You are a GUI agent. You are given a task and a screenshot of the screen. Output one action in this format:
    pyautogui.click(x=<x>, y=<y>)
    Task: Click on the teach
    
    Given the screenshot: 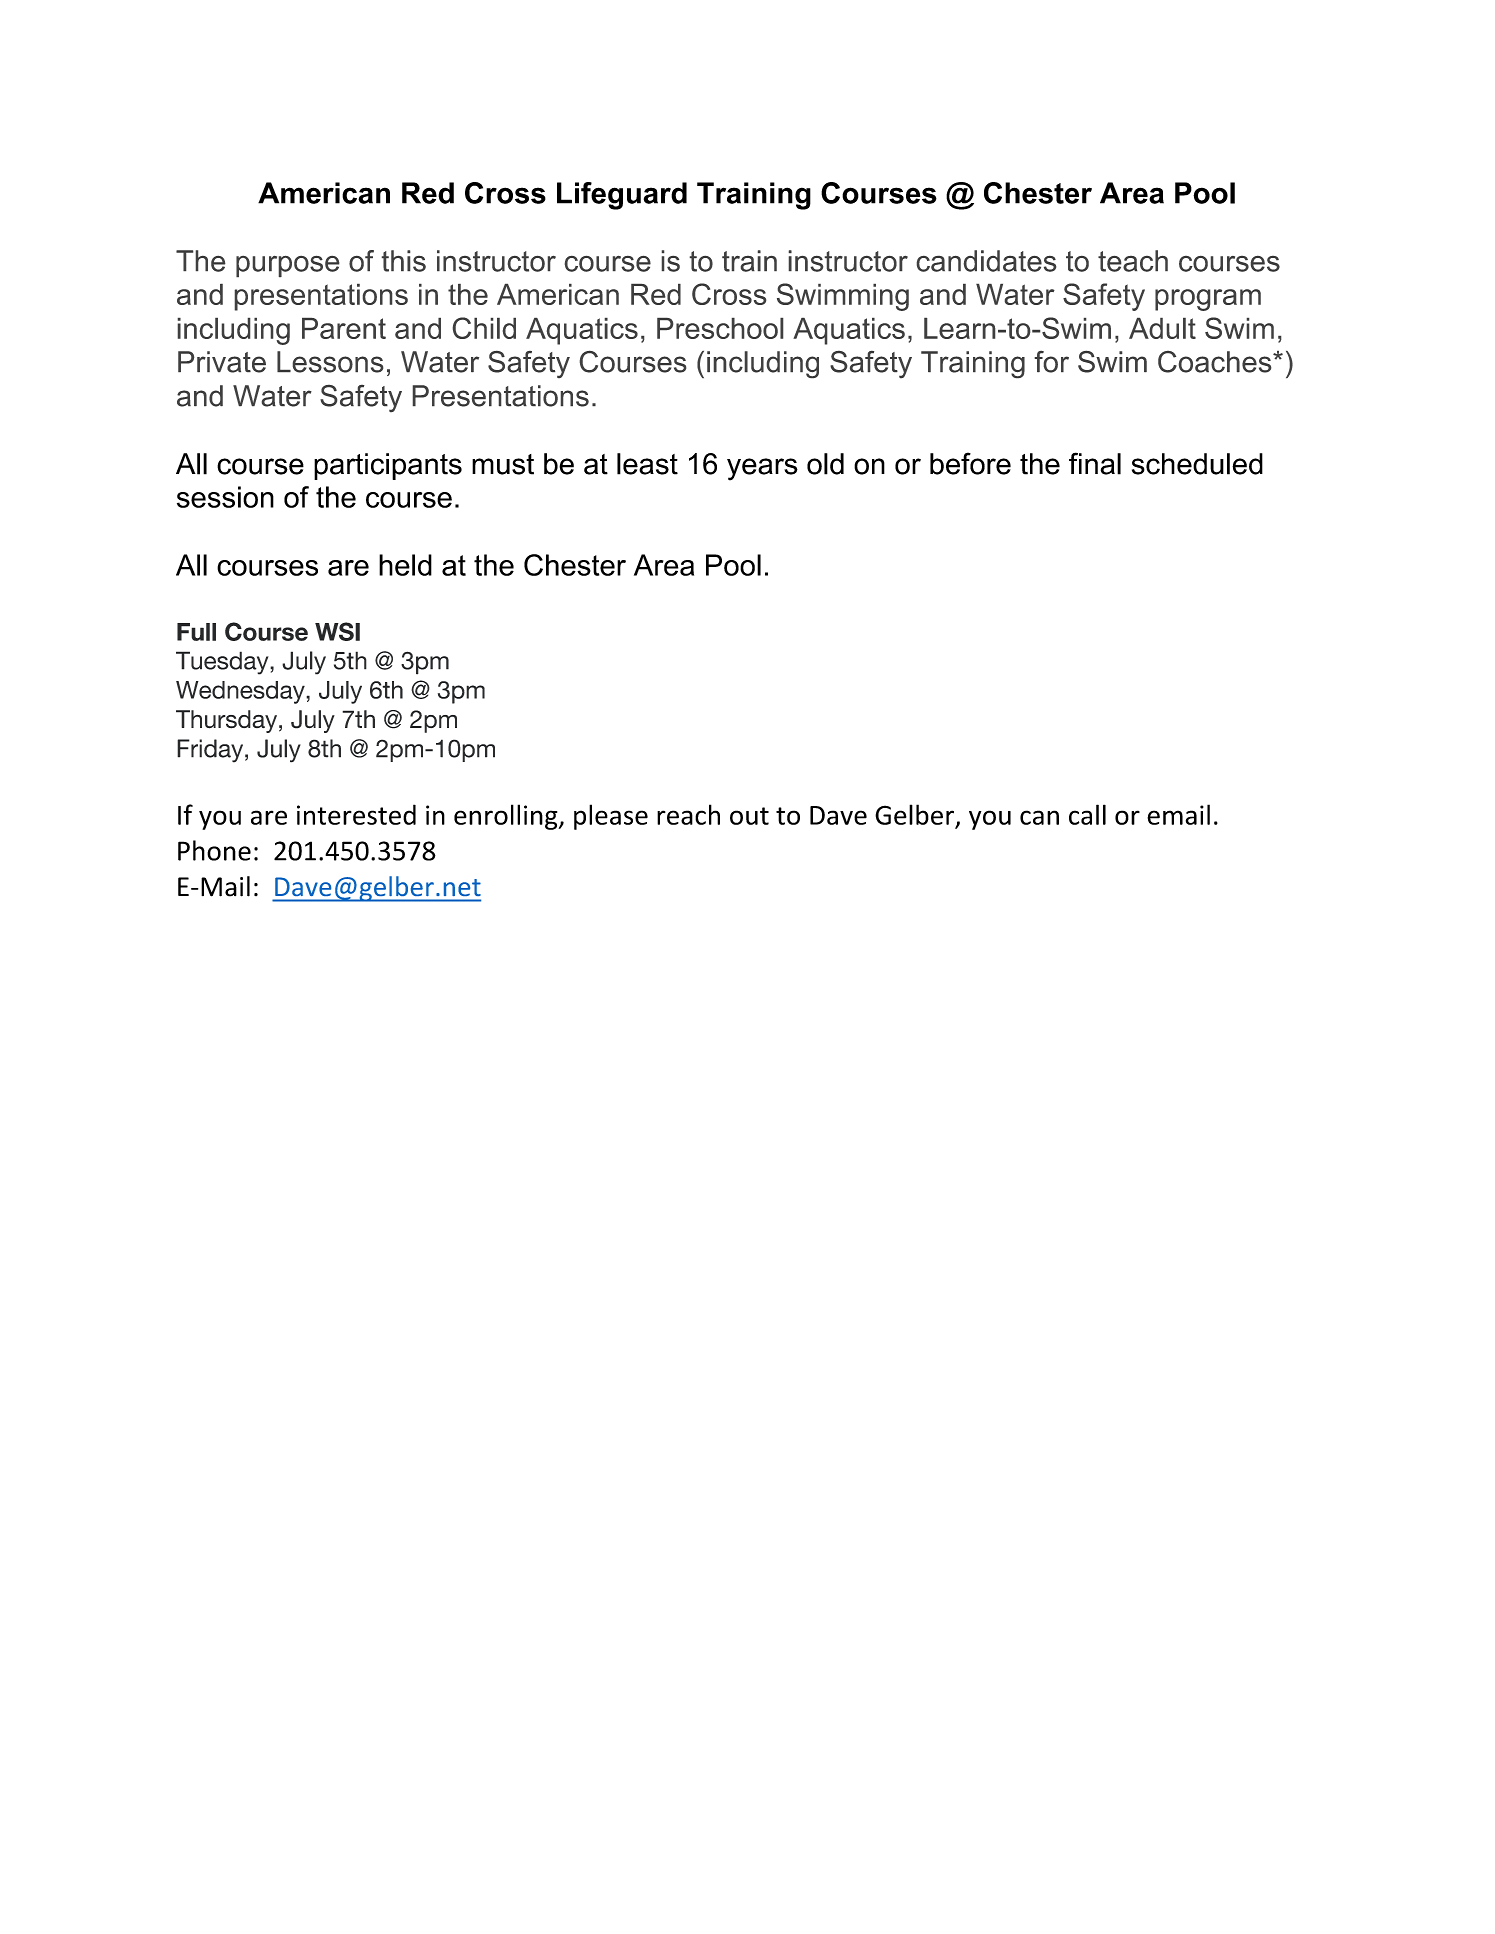 What is the action you would take?
    pyautogui.click(x=1133, y=261)
